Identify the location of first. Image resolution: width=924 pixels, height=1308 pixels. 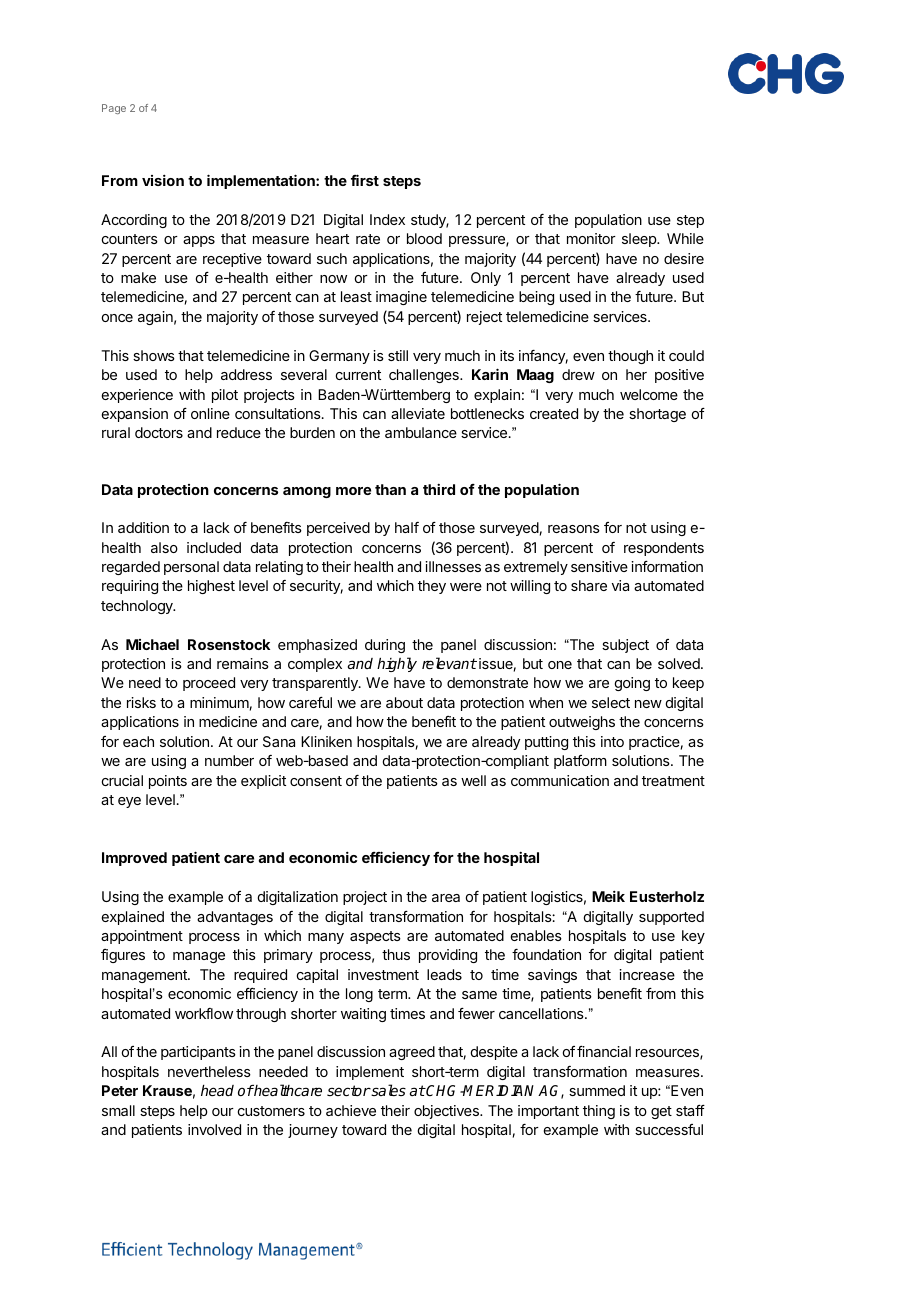
(365, 180).
